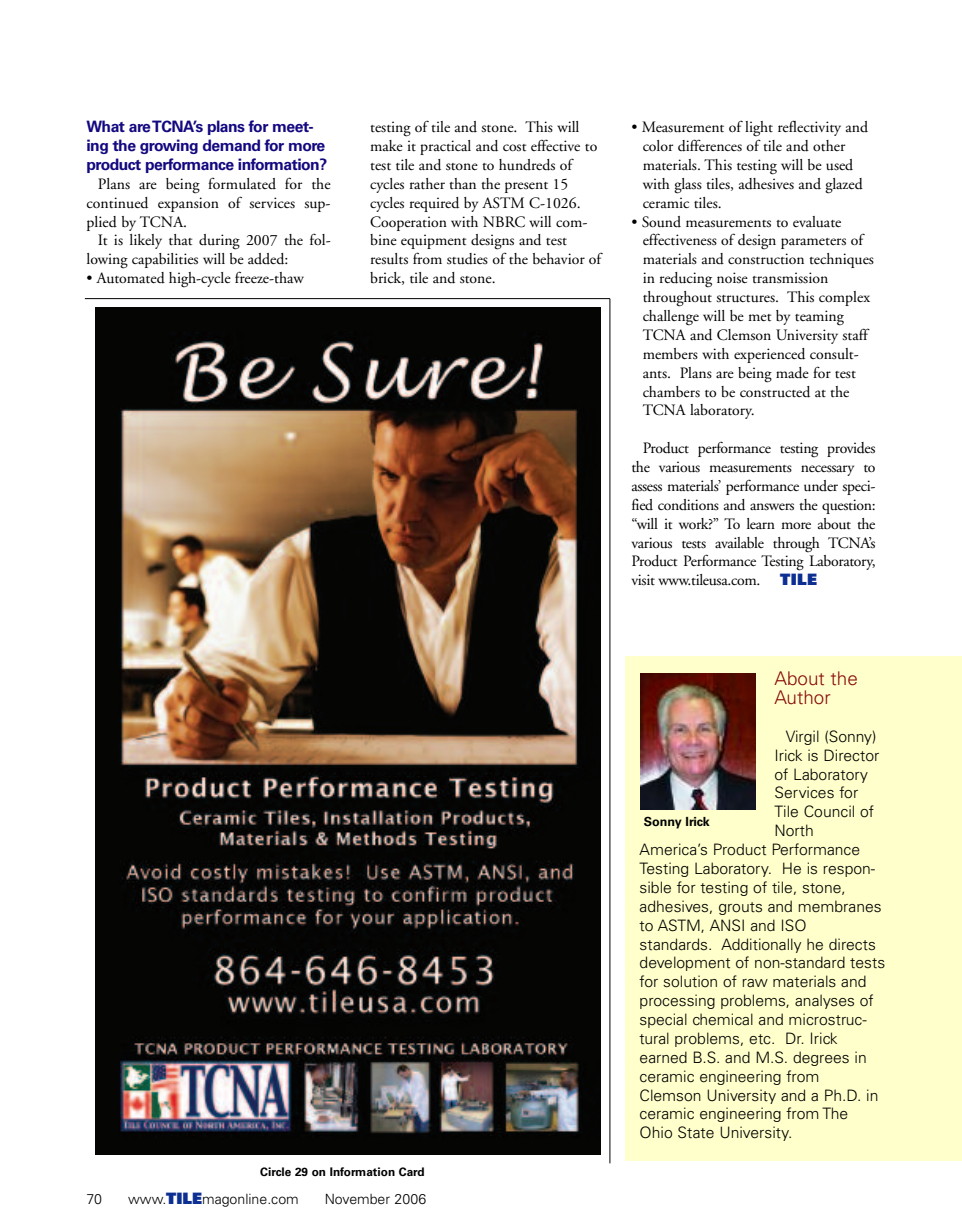 The width and height of the page is (962, 1232). Describe the element at coordinates (759, 129) in the page. I see `light` at that location.
